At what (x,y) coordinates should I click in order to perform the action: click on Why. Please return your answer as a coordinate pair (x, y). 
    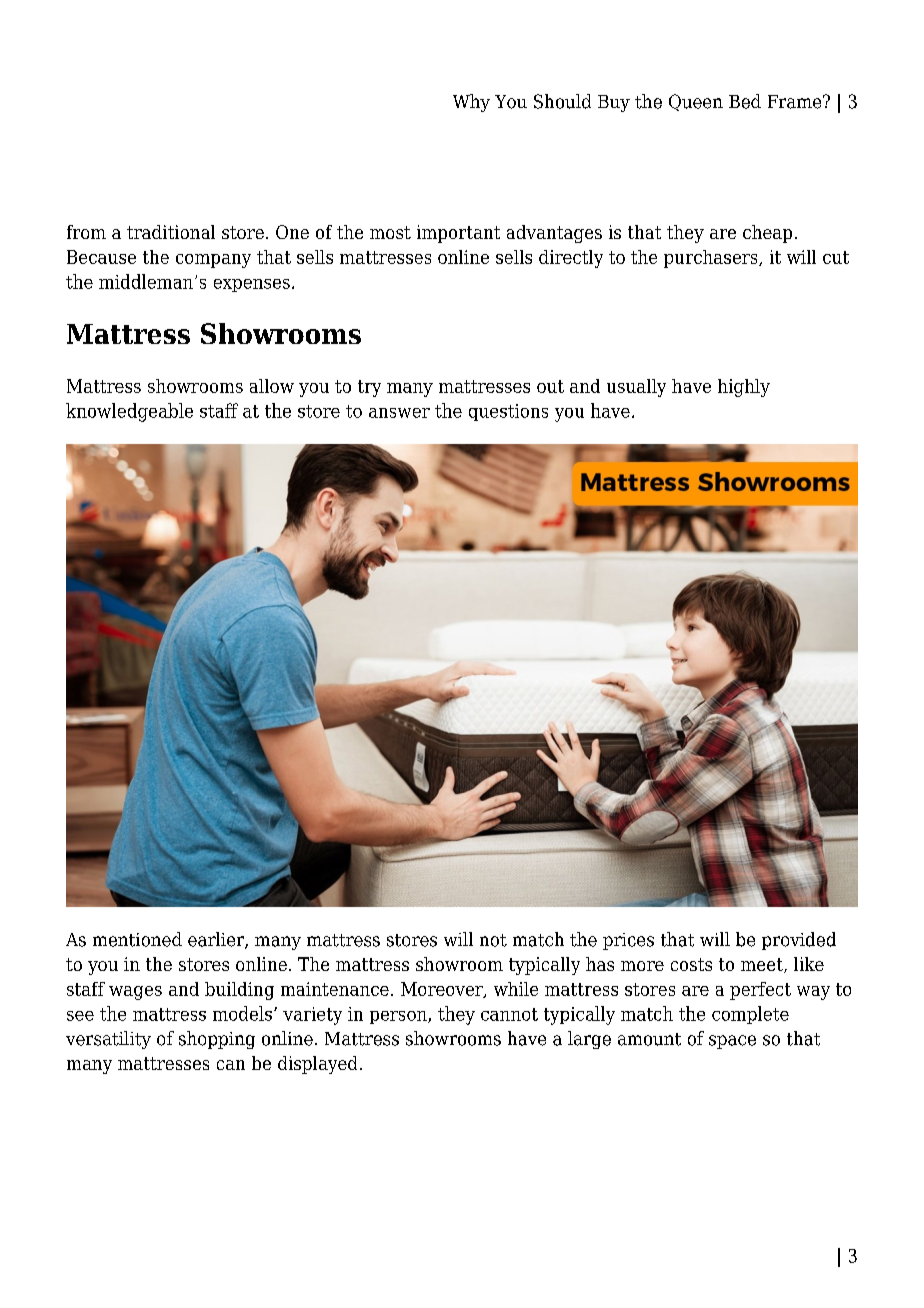
    Looking at the image, I should click on (471, 103).
